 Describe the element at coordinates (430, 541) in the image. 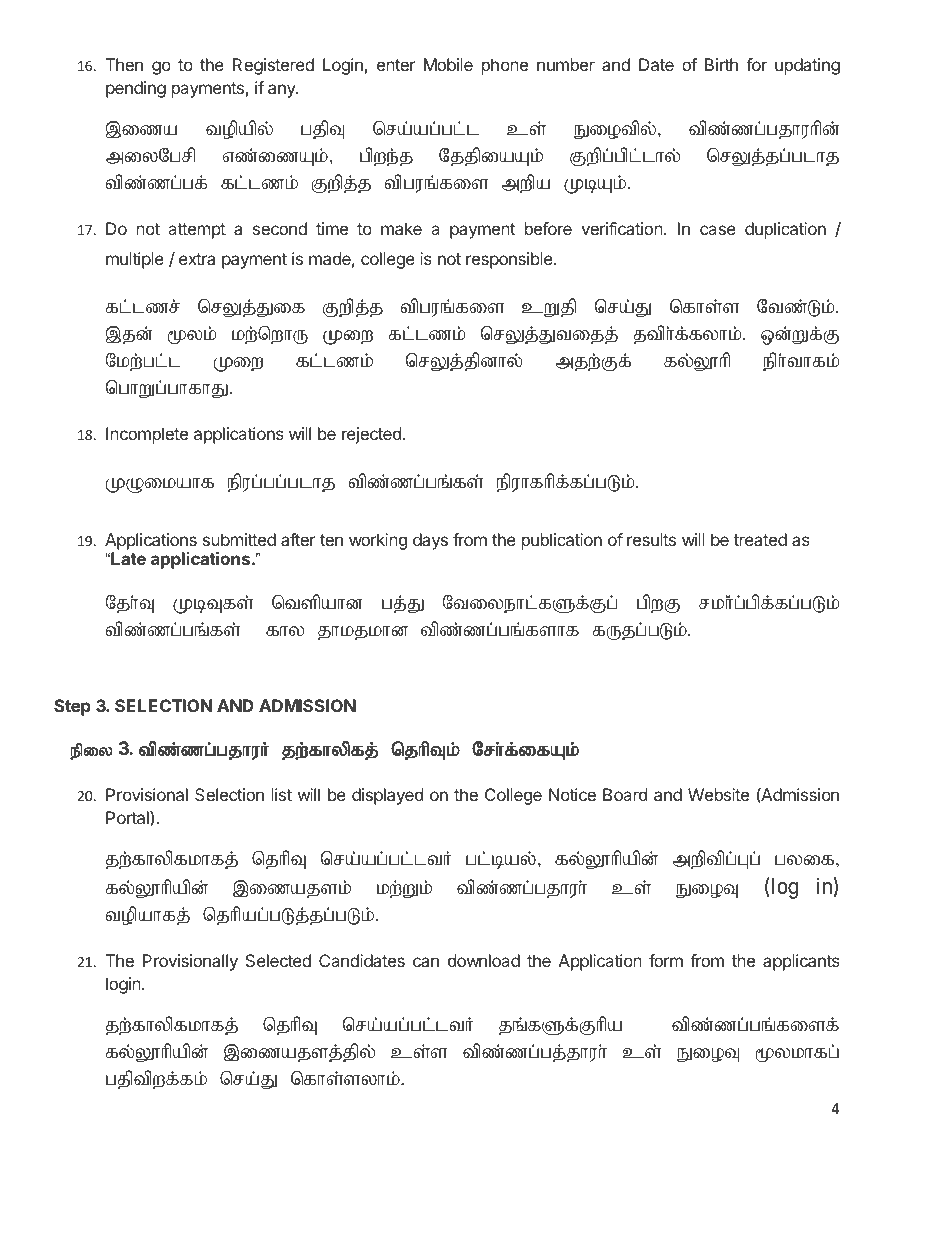

I see `days` at that location.
